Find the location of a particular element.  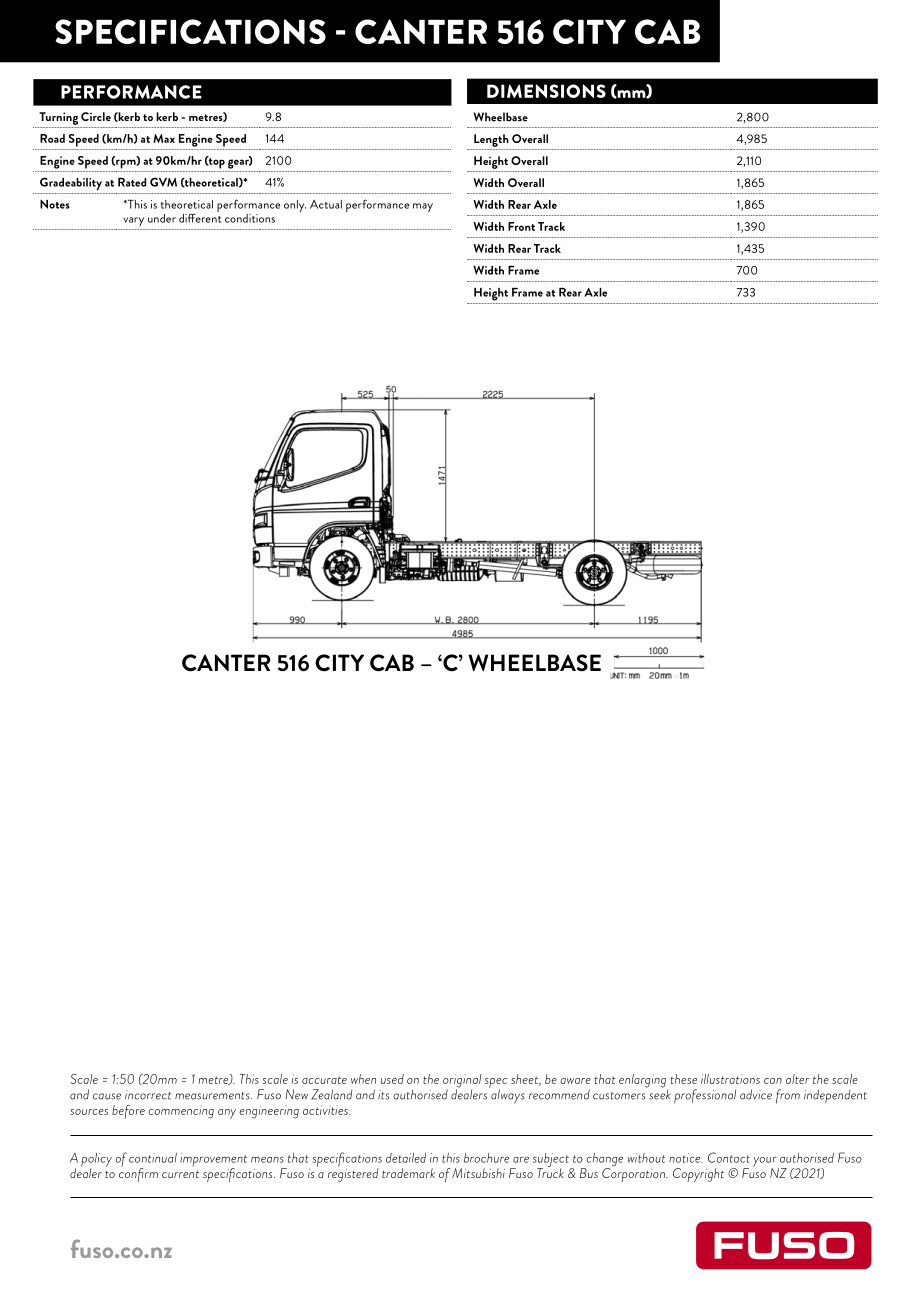

incorrect is located at coordinates (148, 1095).
